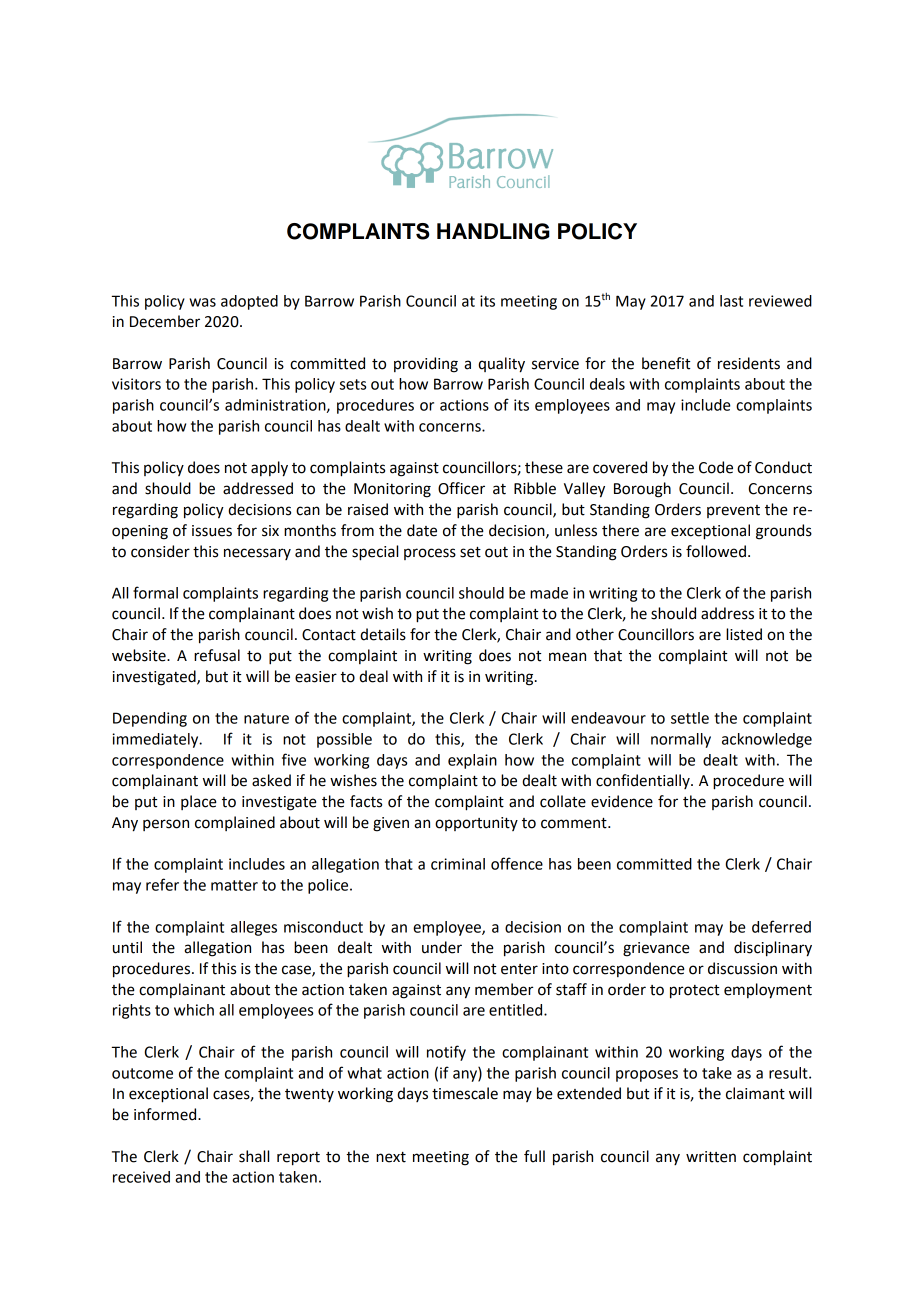  Describe the element at coordinates (690, 718) in the document. I see `settle` at that location.
